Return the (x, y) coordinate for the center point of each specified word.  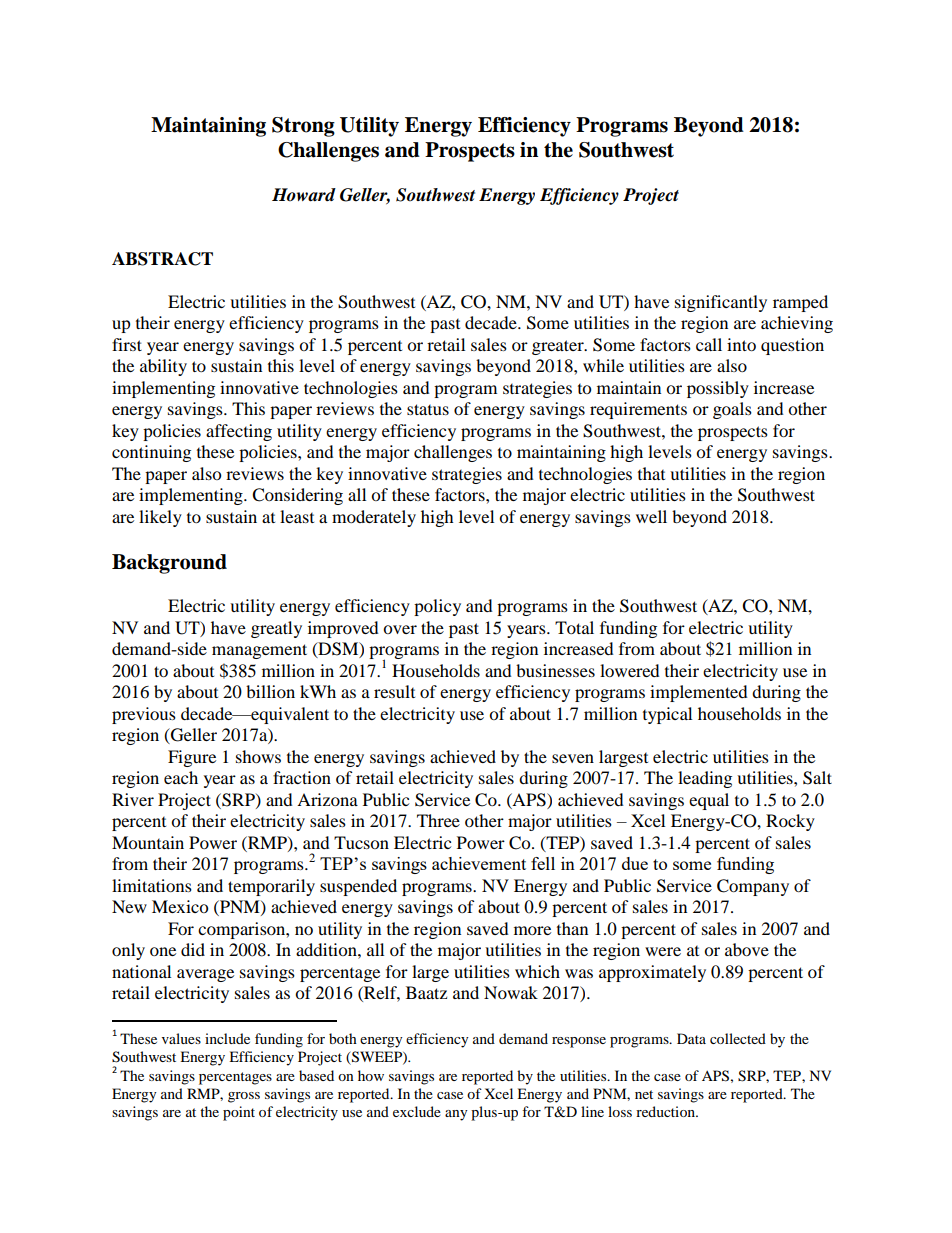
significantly (721, 303)
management (259, 651)
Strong (303, 127)
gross (244, 1097)
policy (437, 607)
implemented (699, 693)
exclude (417, 1111)
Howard (304, 195)
